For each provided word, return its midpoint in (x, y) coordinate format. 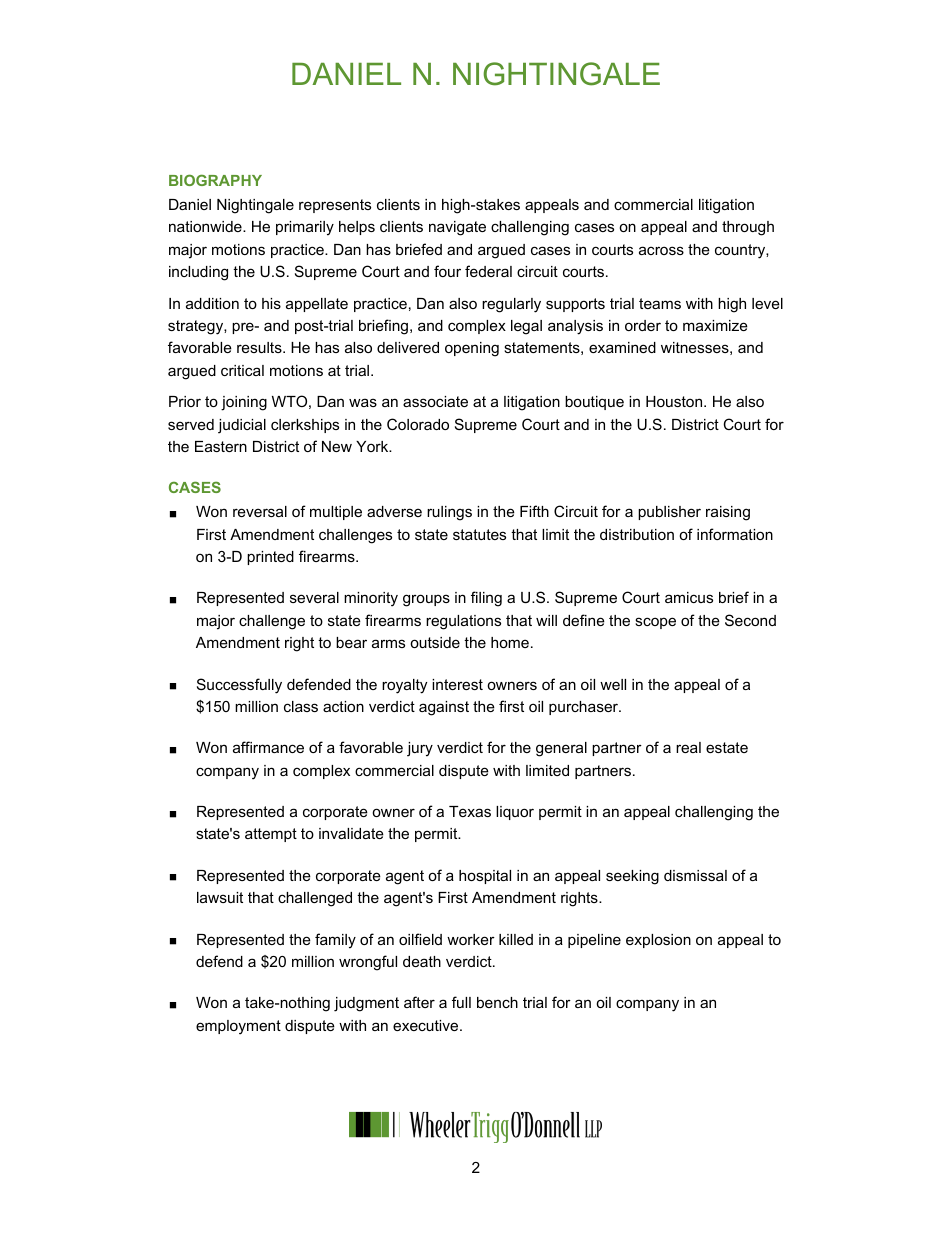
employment (238, 1027)
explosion (658, 941)
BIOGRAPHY (215, 180)
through (748, 228)
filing (486, 599)
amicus (689, 597)
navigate (457, 228)
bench (497, 1002)
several (314, 597)
